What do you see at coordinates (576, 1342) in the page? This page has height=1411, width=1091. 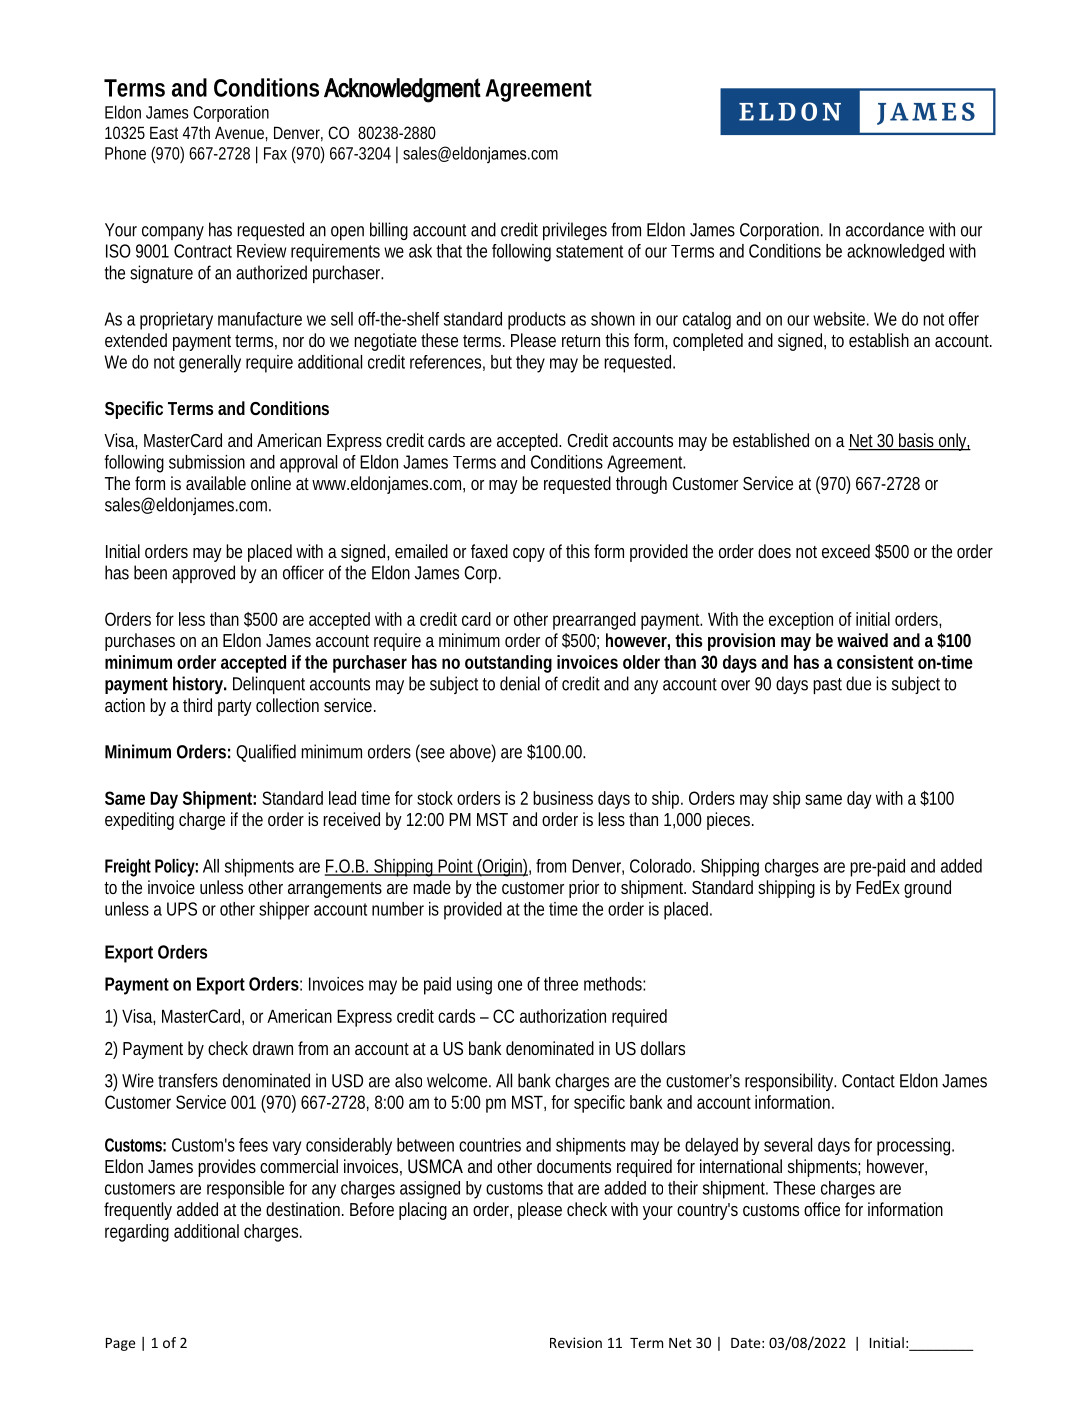 I see `Revision` at bounding box center [576, 1342].
